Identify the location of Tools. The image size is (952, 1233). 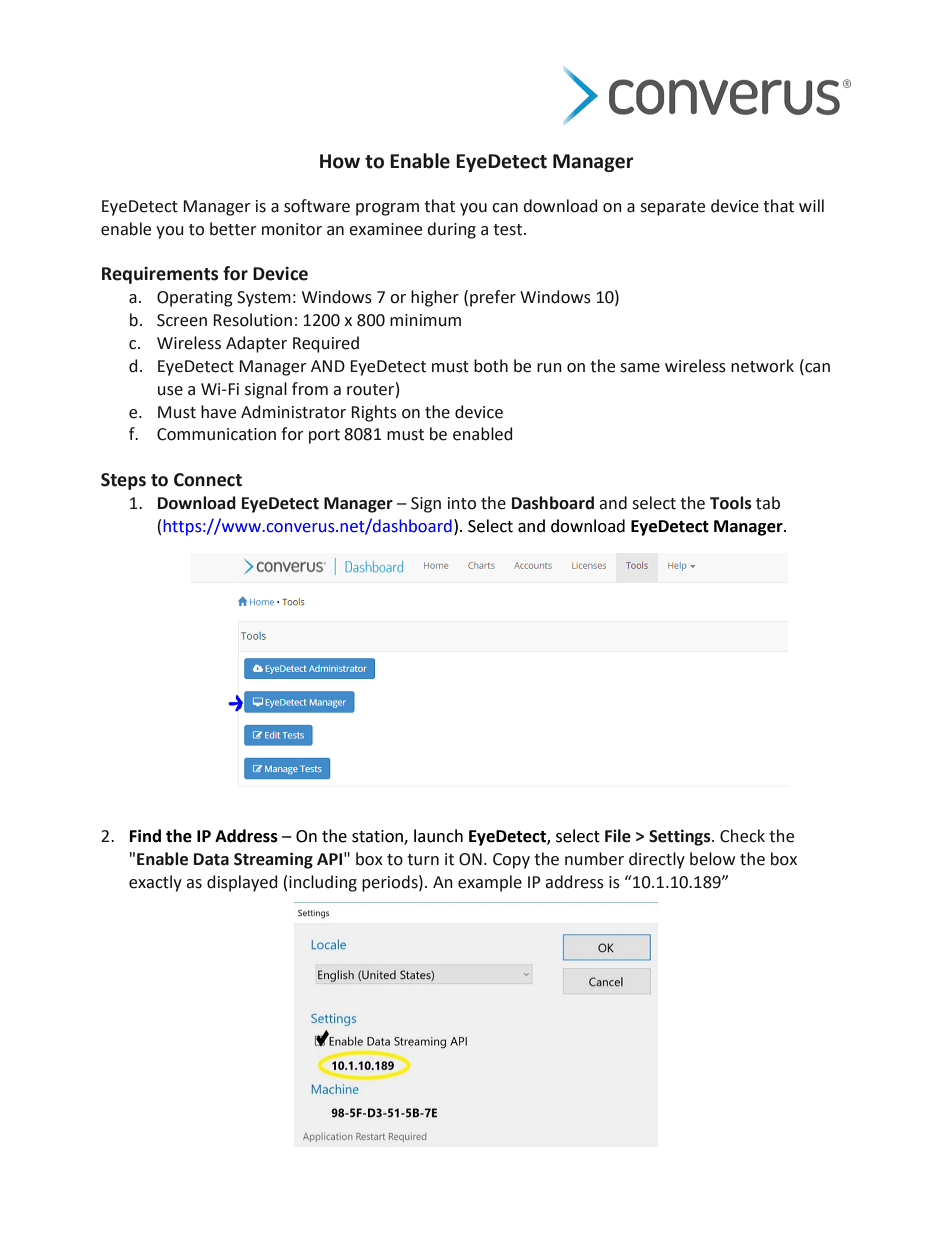
(731, 503).
